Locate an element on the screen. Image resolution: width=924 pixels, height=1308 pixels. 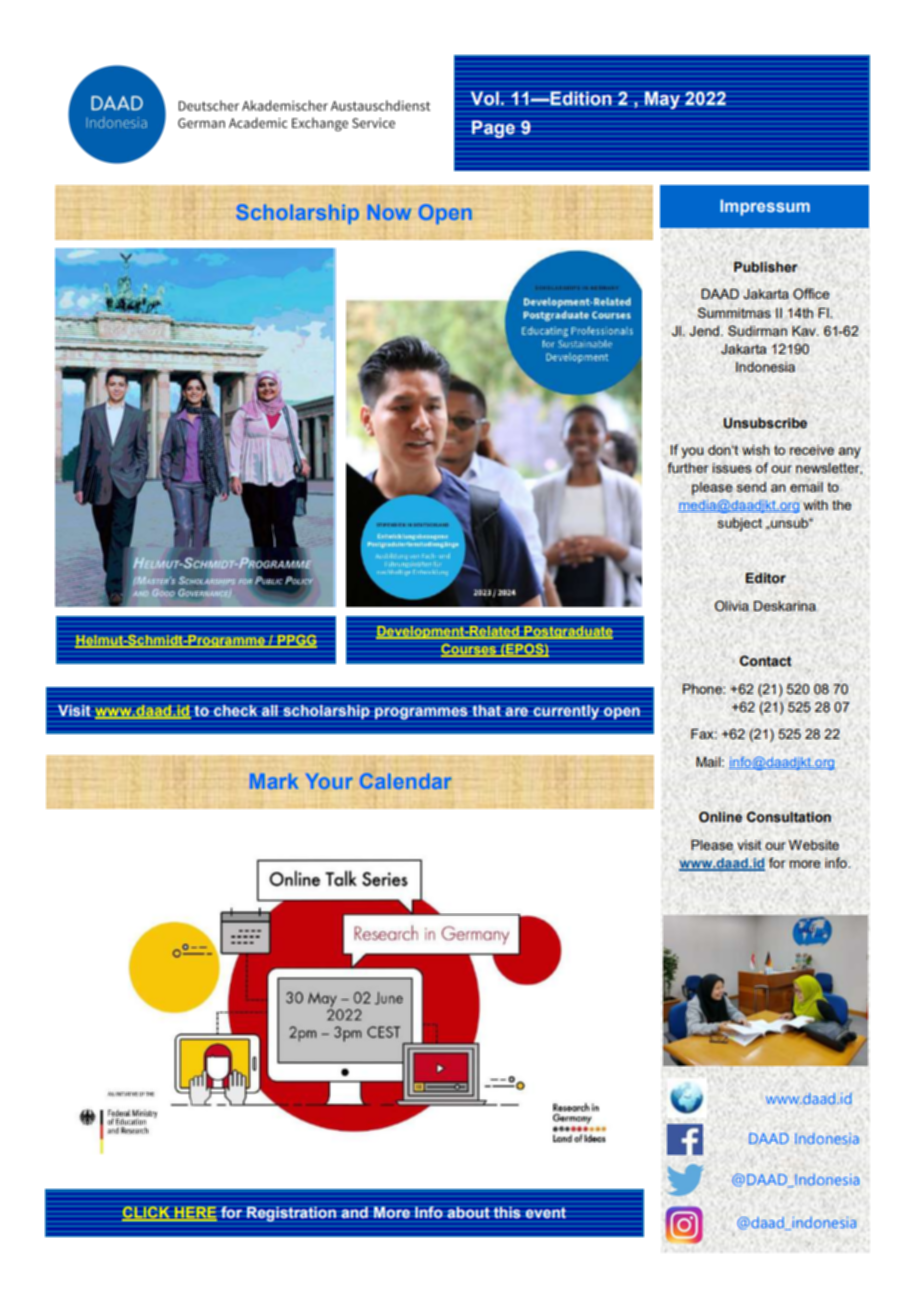
Page is located at coordinates (493, 129).
